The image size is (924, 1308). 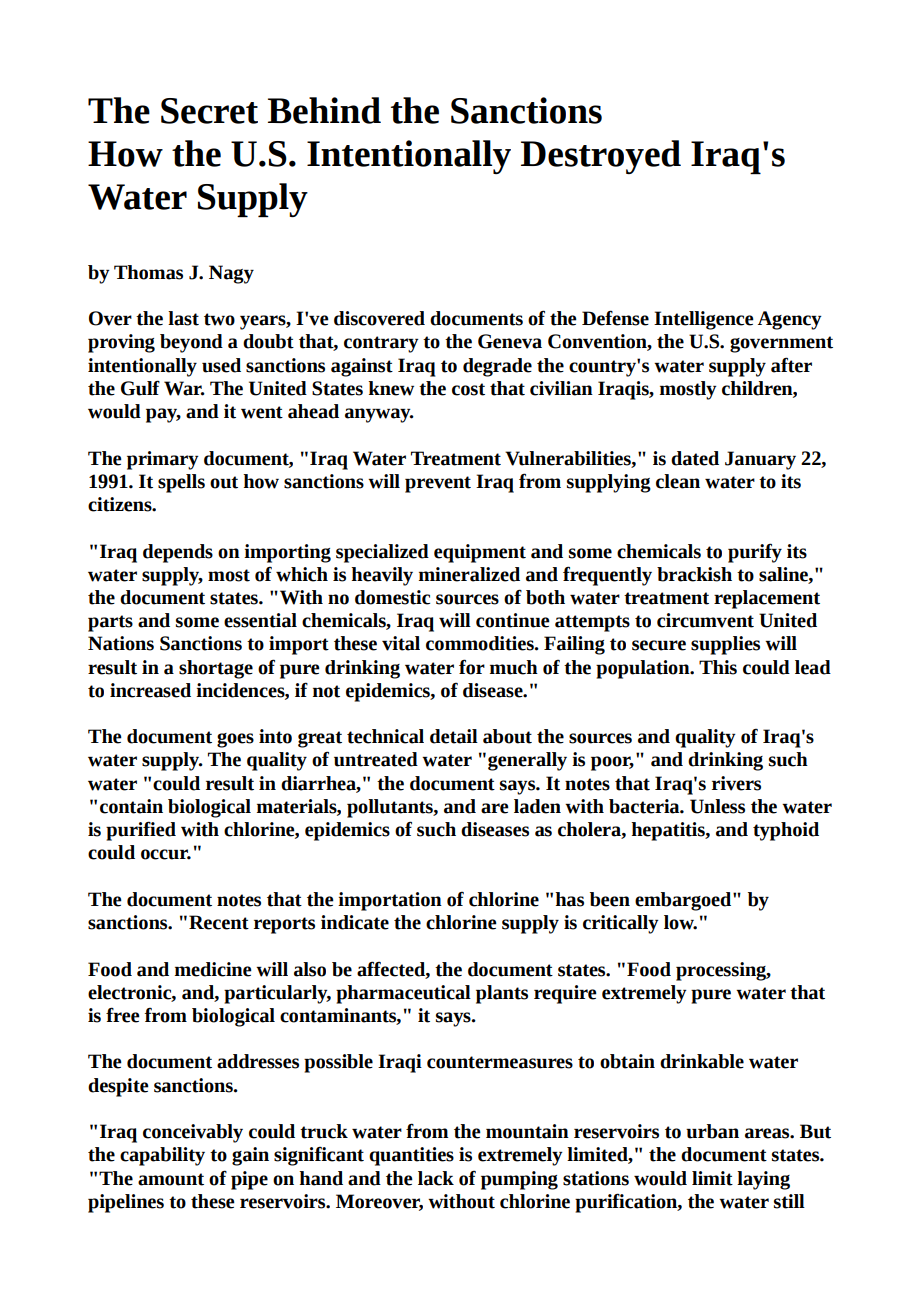 I want to click on purified, so click(x=141, y=831).
